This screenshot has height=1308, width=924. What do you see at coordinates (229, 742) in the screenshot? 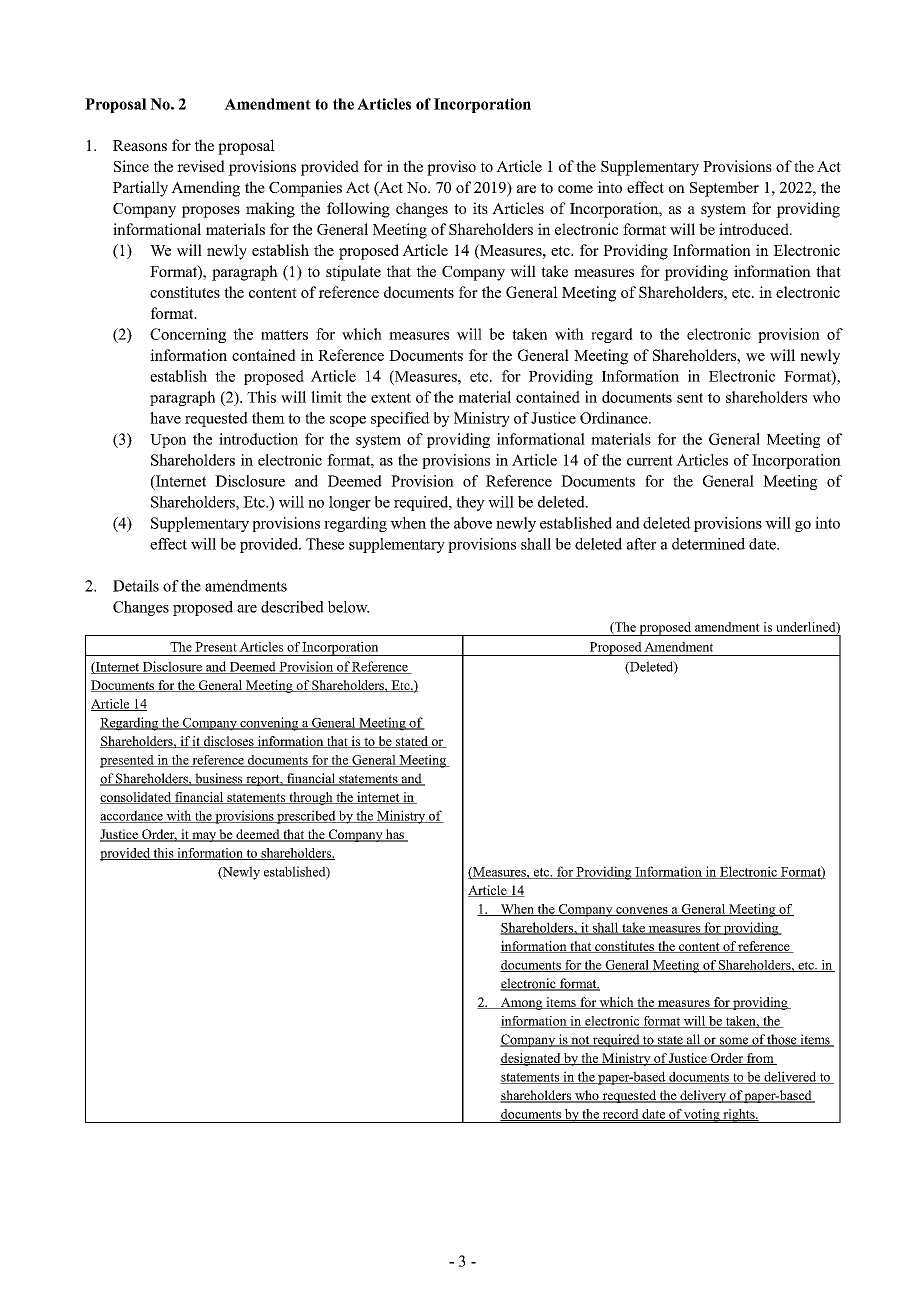
I see `discloses` at bounding box center [229, 742].
